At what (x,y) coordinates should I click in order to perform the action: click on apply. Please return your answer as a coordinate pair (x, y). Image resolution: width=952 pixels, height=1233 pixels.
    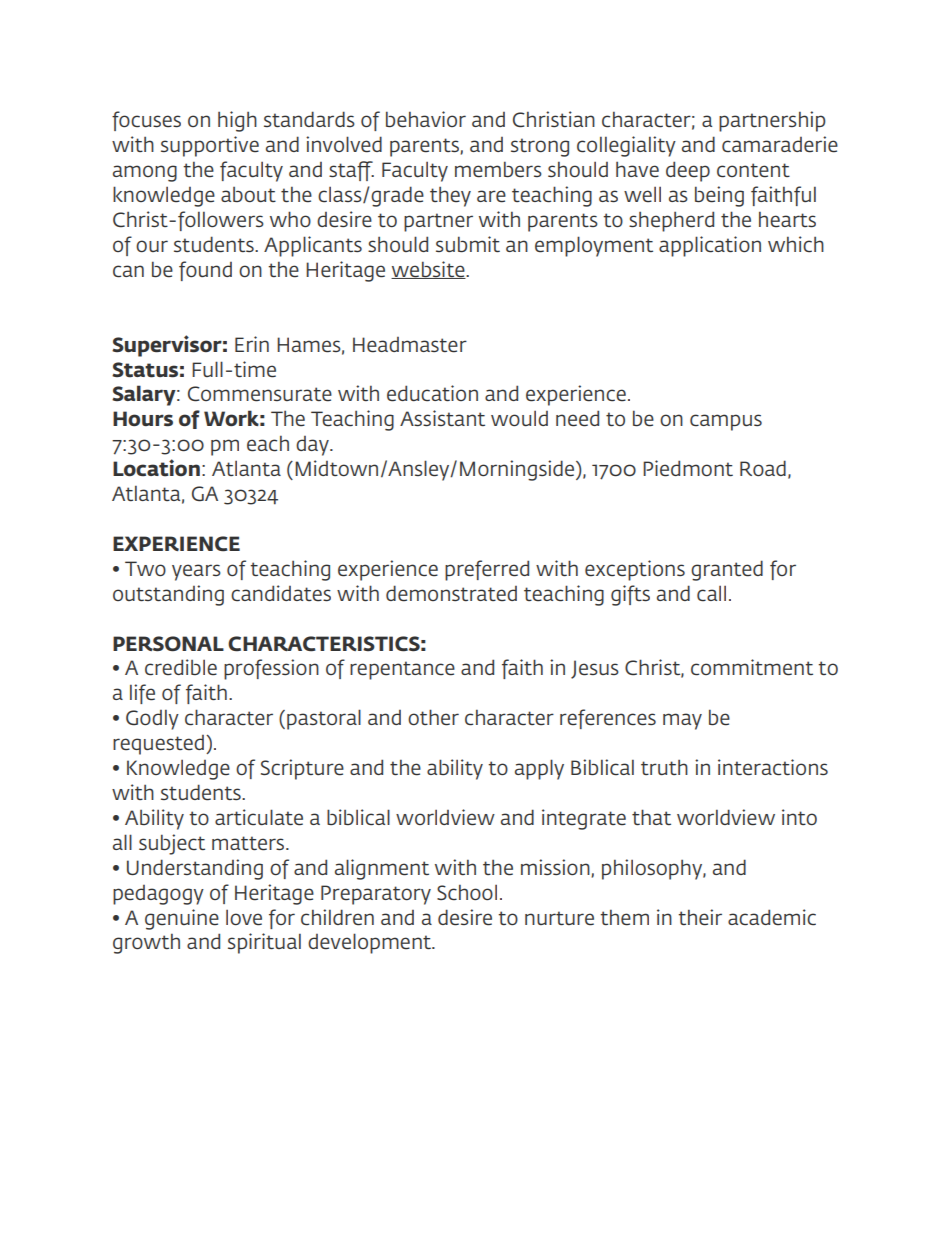
    Looking at the image, I should click on (539, 769).
